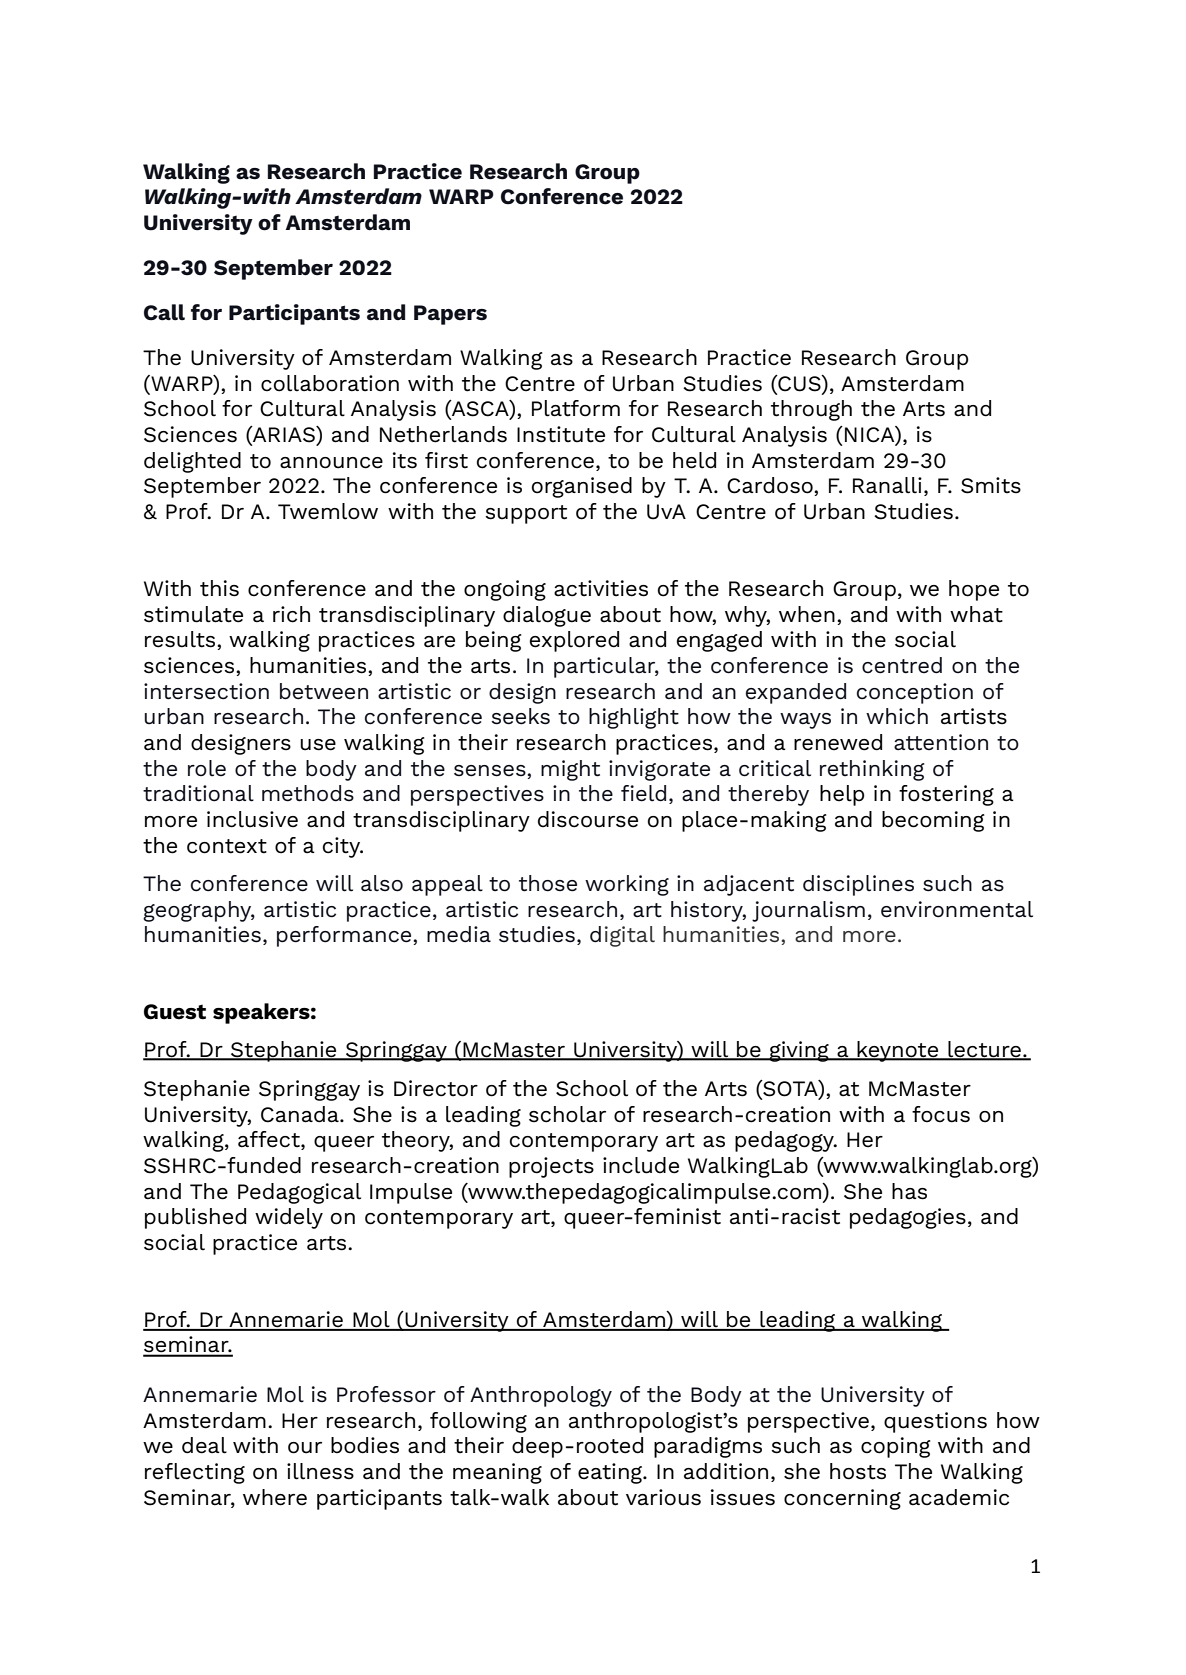 The height and width of the document is (1675, 1186). What do you see at coordinates (275, 1497) in the document?
I see `where` at bounding box center [275, 1497].
